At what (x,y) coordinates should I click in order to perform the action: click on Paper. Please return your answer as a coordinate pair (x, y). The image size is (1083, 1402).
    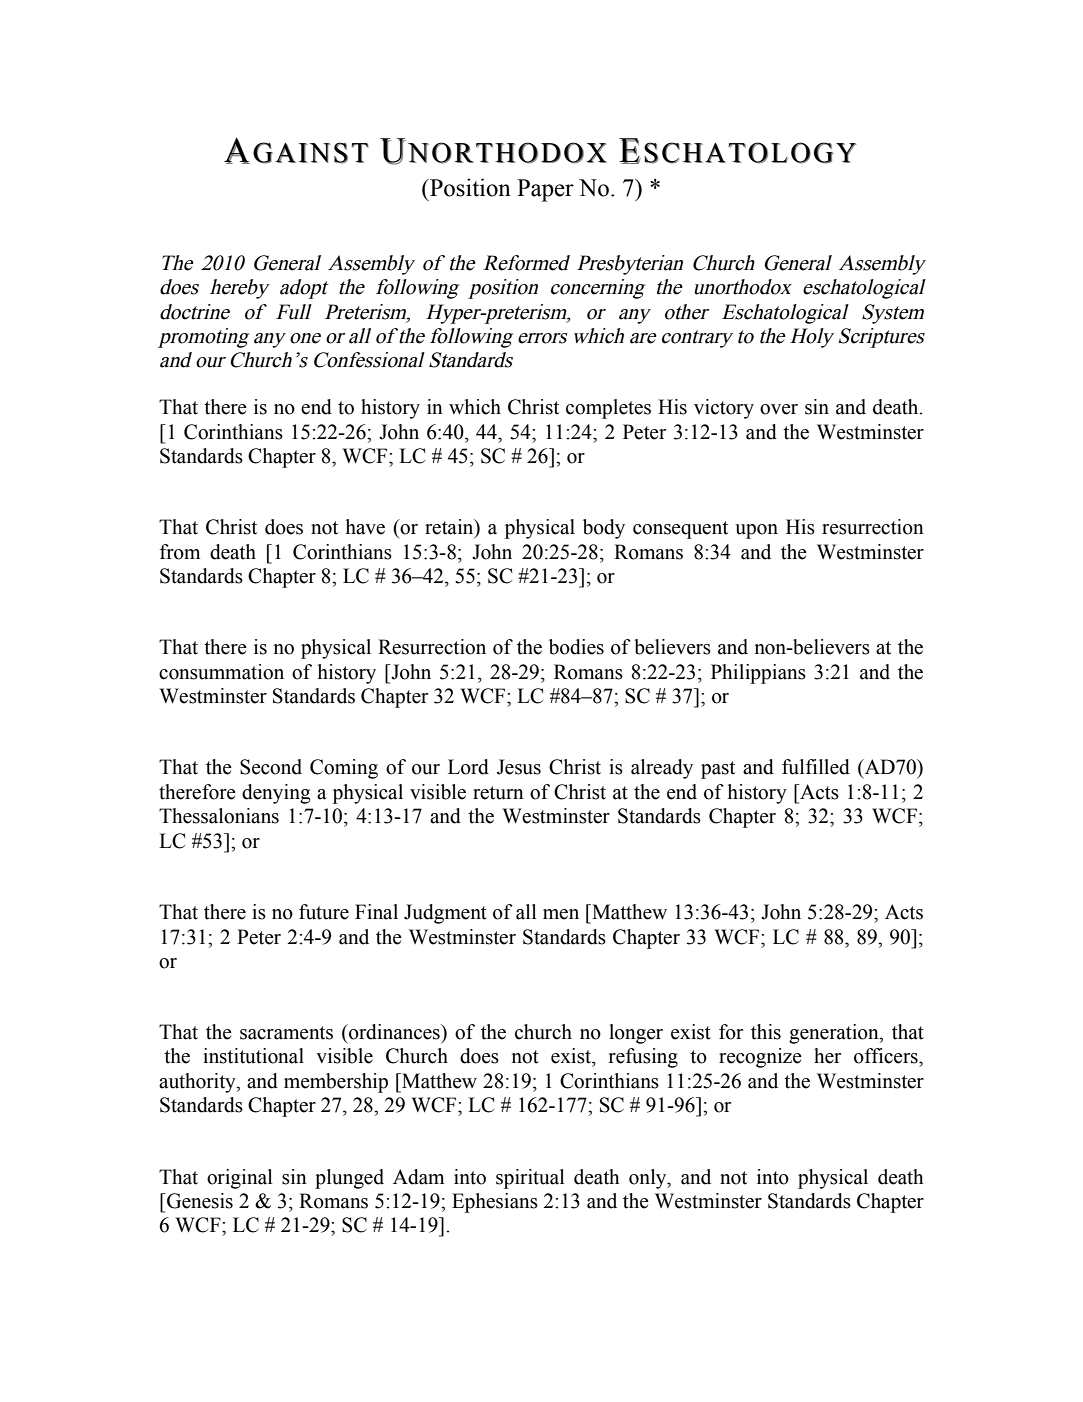
    Looking at the image, I should click on (545, 190).
